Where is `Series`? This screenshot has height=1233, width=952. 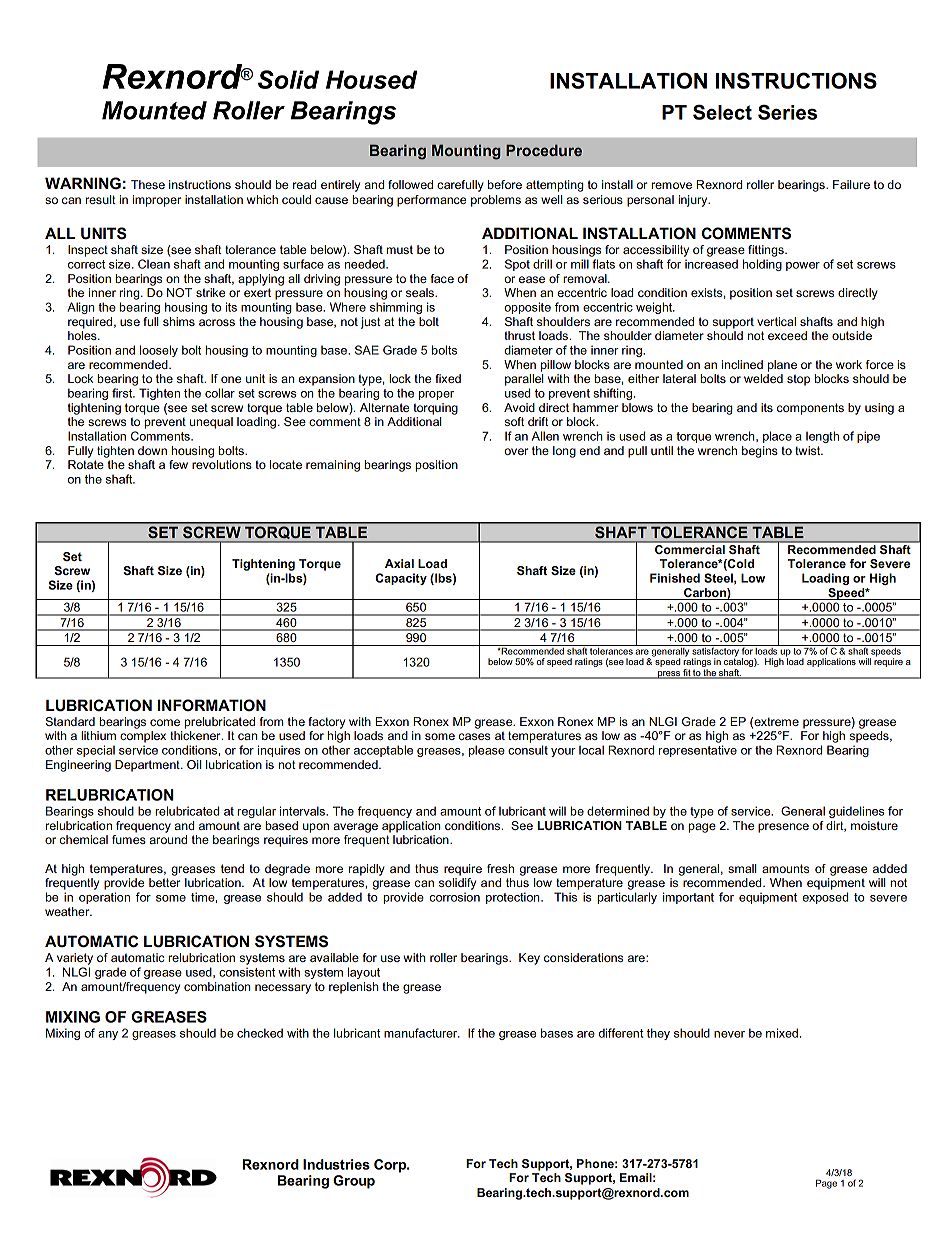 Series is located at coordinates (787, 112).
